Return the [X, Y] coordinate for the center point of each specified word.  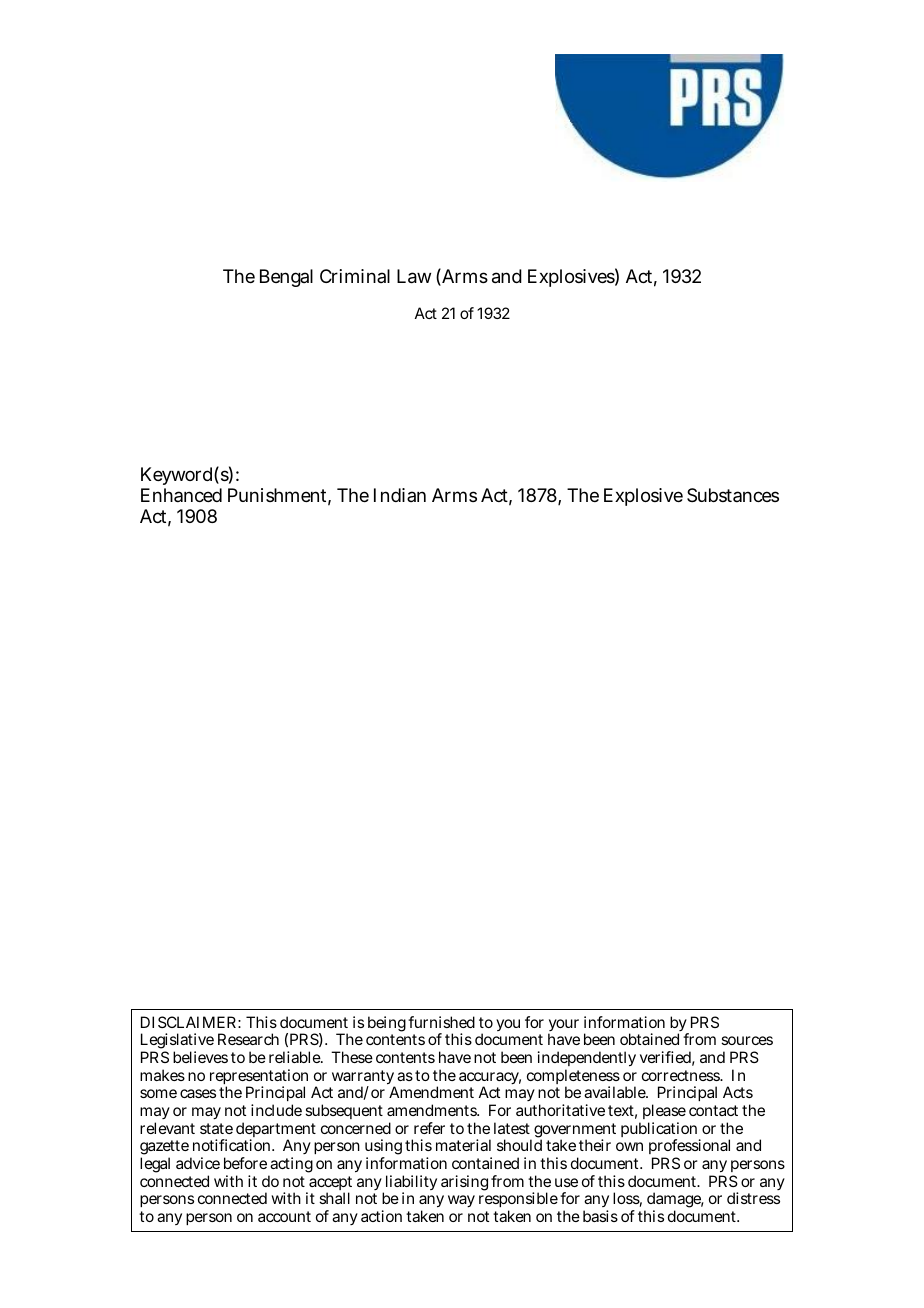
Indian [400, 495]
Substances [733, 495]
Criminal [355, 276]
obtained [649, 1039]
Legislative [177, 1042]
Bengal [286, 278]
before [245, 1163]
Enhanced [181, 495]
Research [248, 1039]
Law [414, 276]
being [387, 1025]
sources [747, 1040]
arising [464, 1183]
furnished [441, 1022]
